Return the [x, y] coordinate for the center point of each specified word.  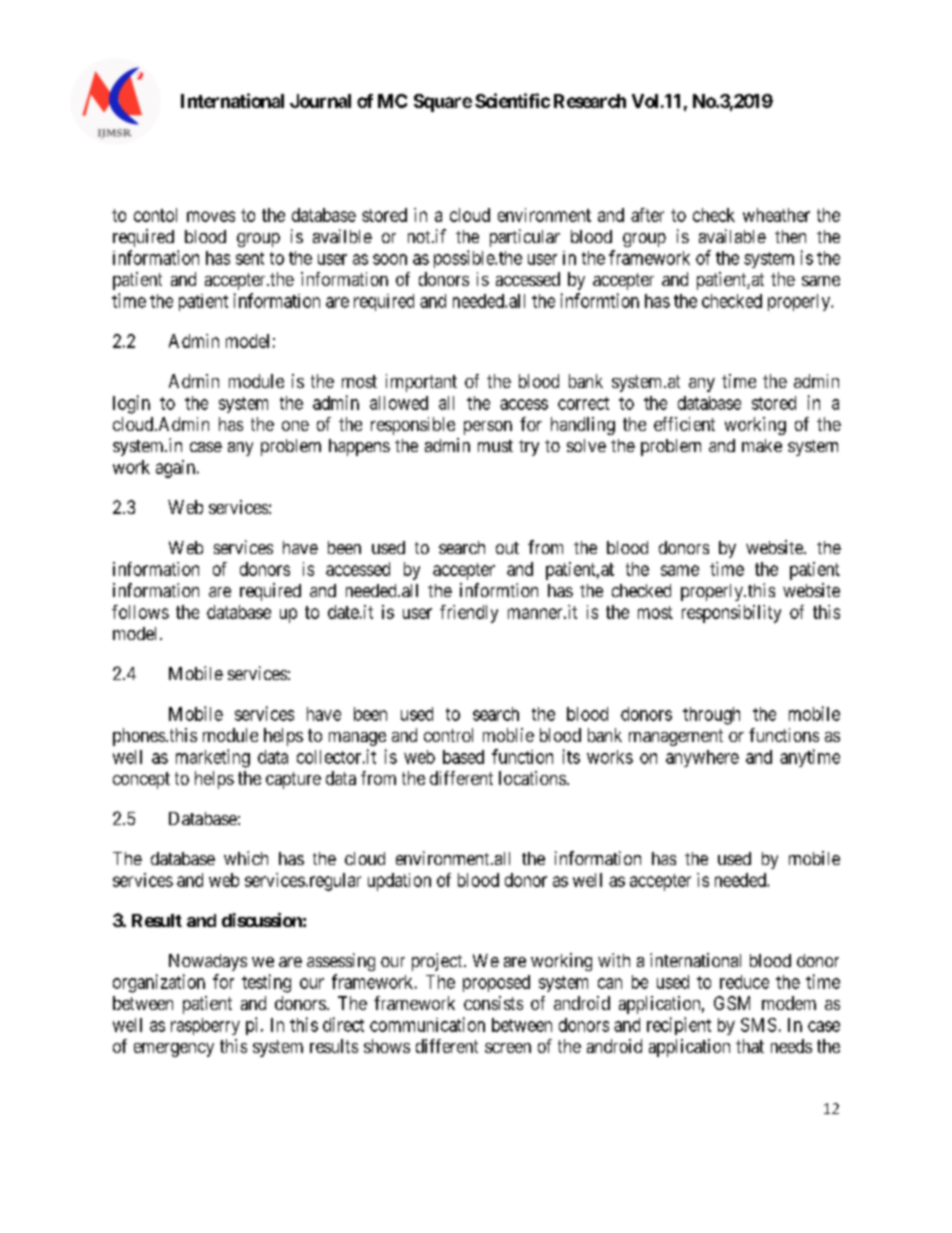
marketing [213, 758]
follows [140, 612]
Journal [320, 101]
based [463, 757]
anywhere [702, 758]
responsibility [731, 614]
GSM [732, 1003]
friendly [469, 614]
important [421, 383]
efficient [684, 424]
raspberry [205, 1026]
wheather [776, 215]
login [131, 404]
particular [525, 238]
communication [427, 1024]
